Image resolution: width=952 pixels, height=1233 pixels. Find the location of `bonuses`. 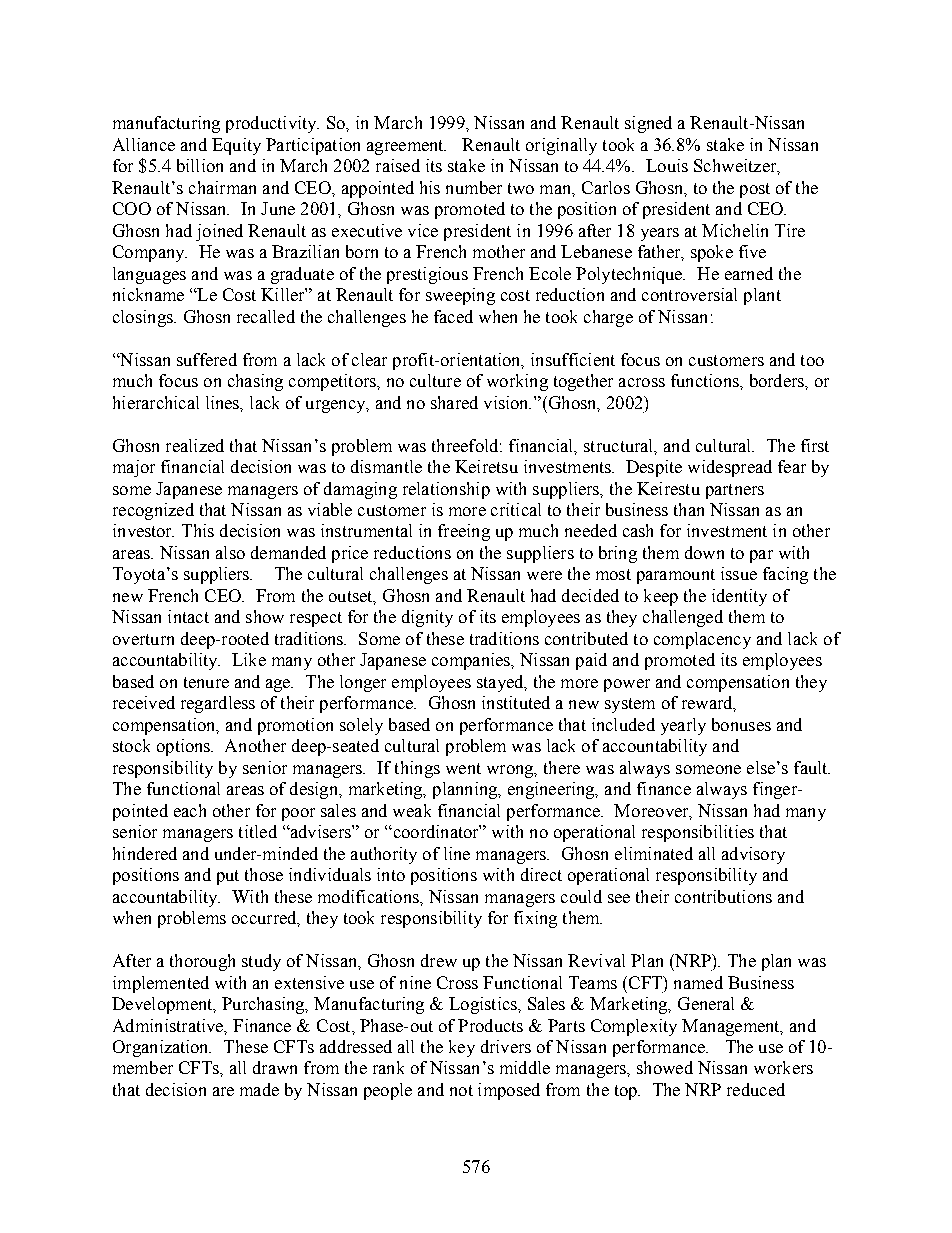

bonuses is located at coordinates (741, 724).
